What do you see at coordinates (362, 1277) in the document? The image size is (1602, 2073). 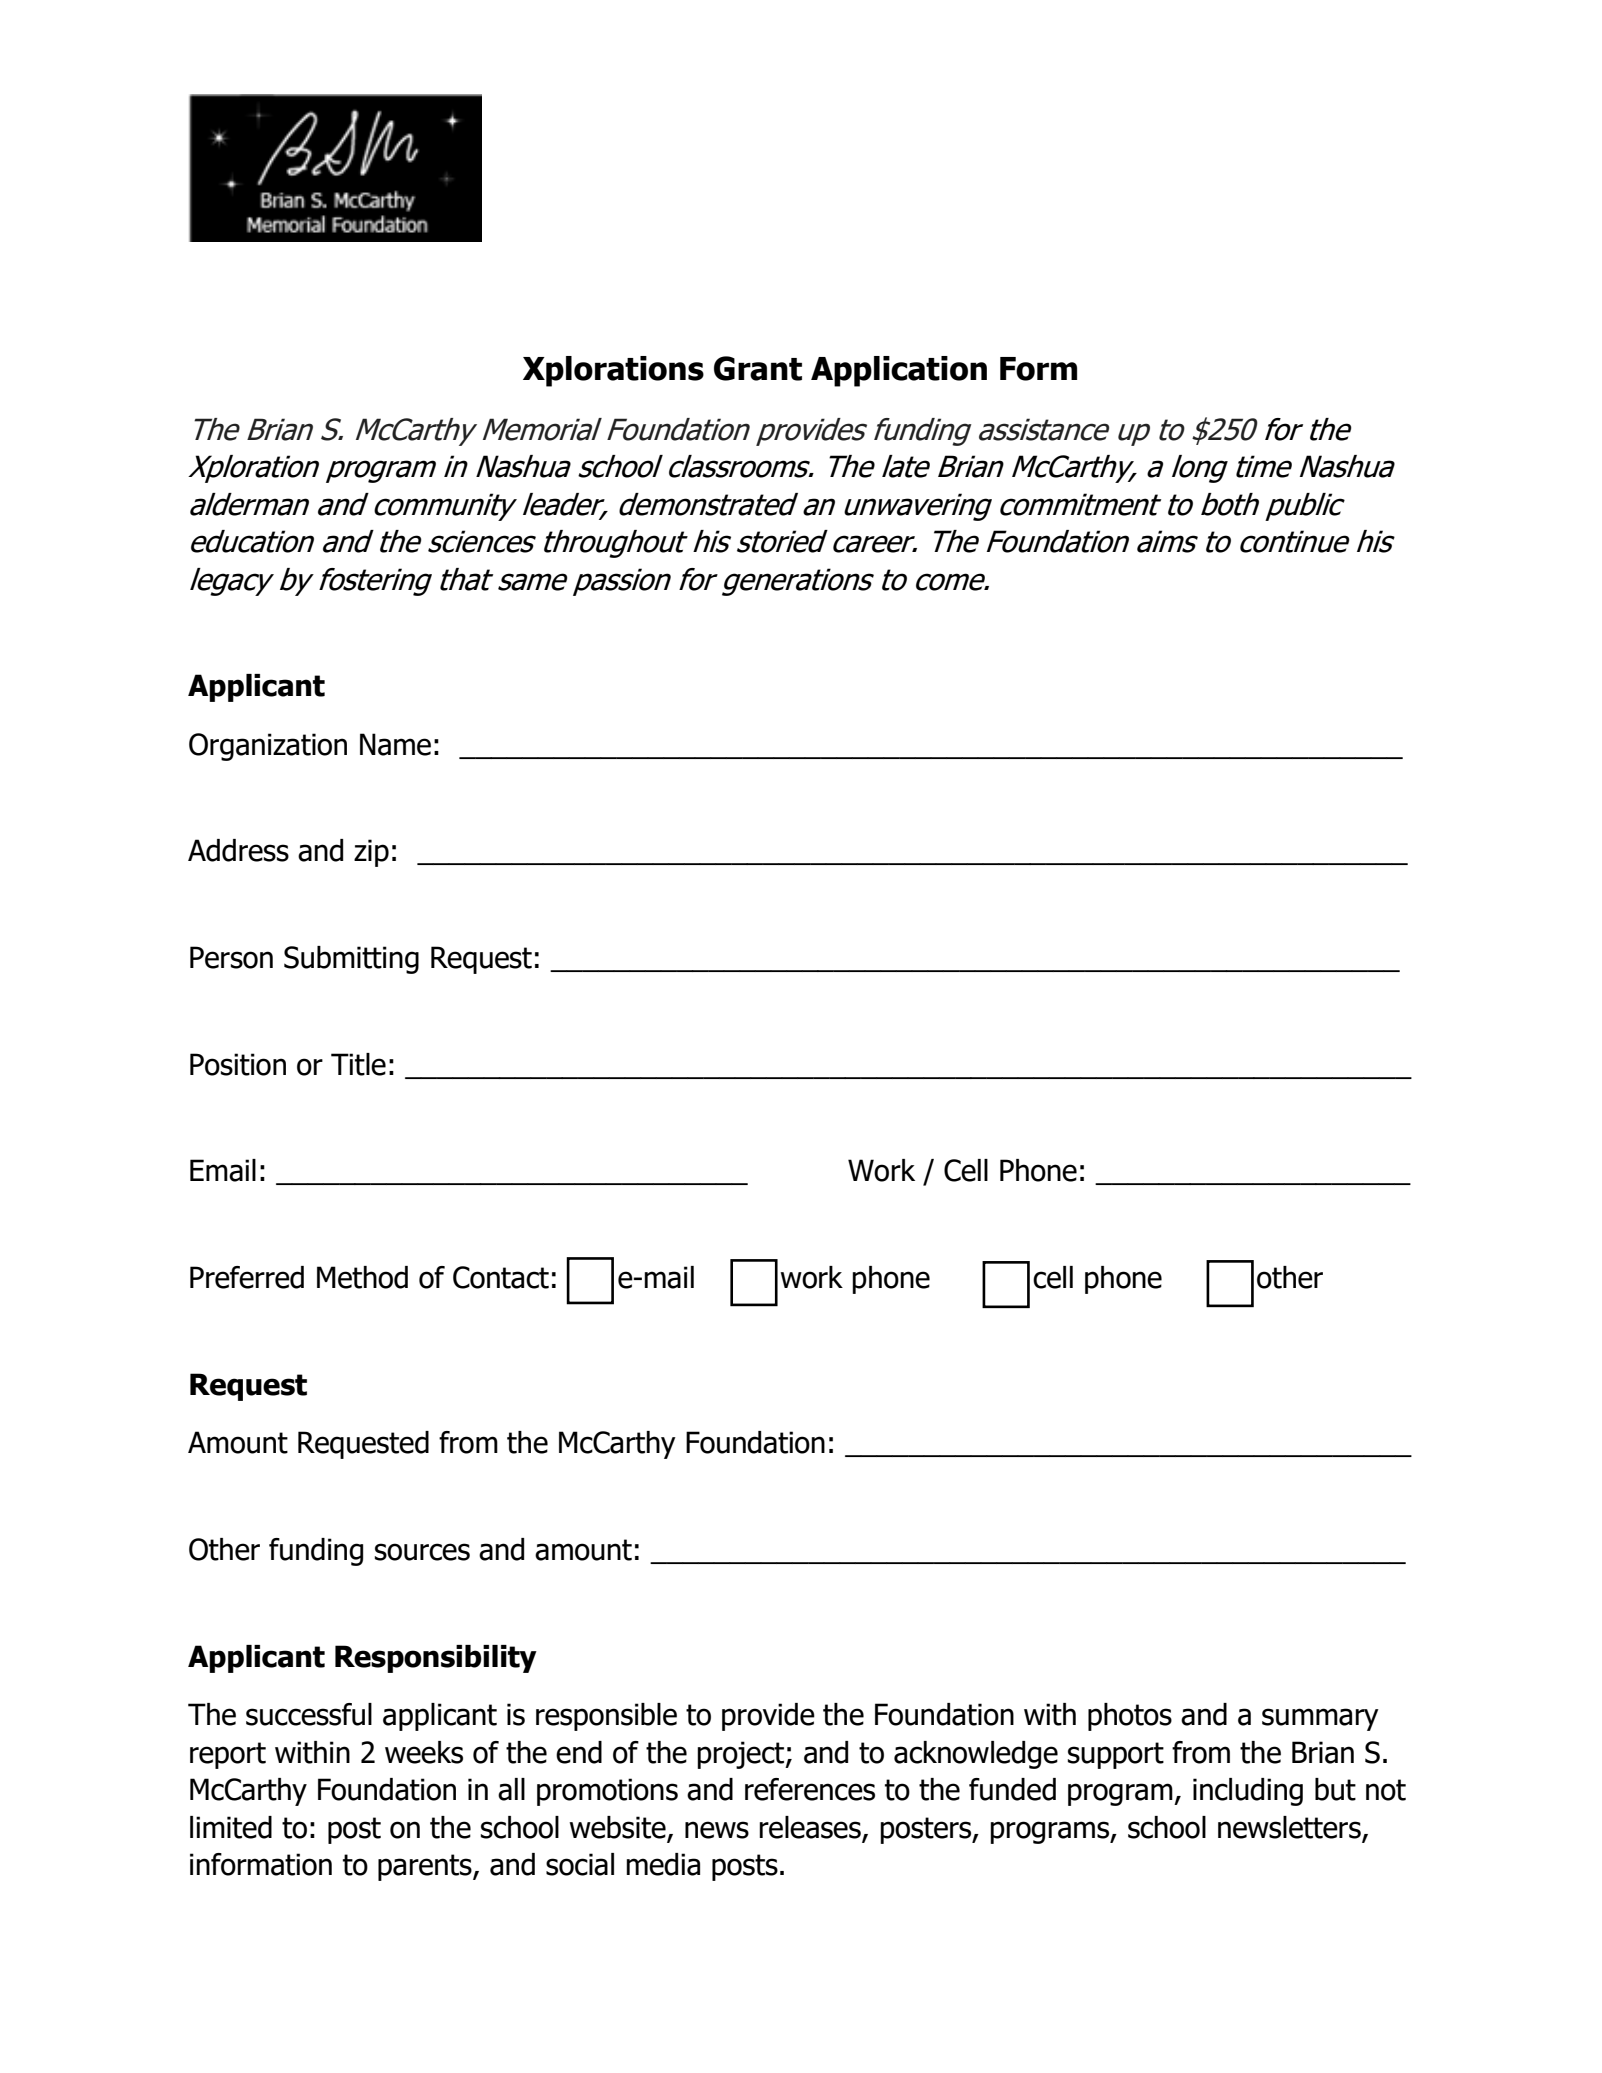 I see `Method` at bounding box center [362, 1277].
